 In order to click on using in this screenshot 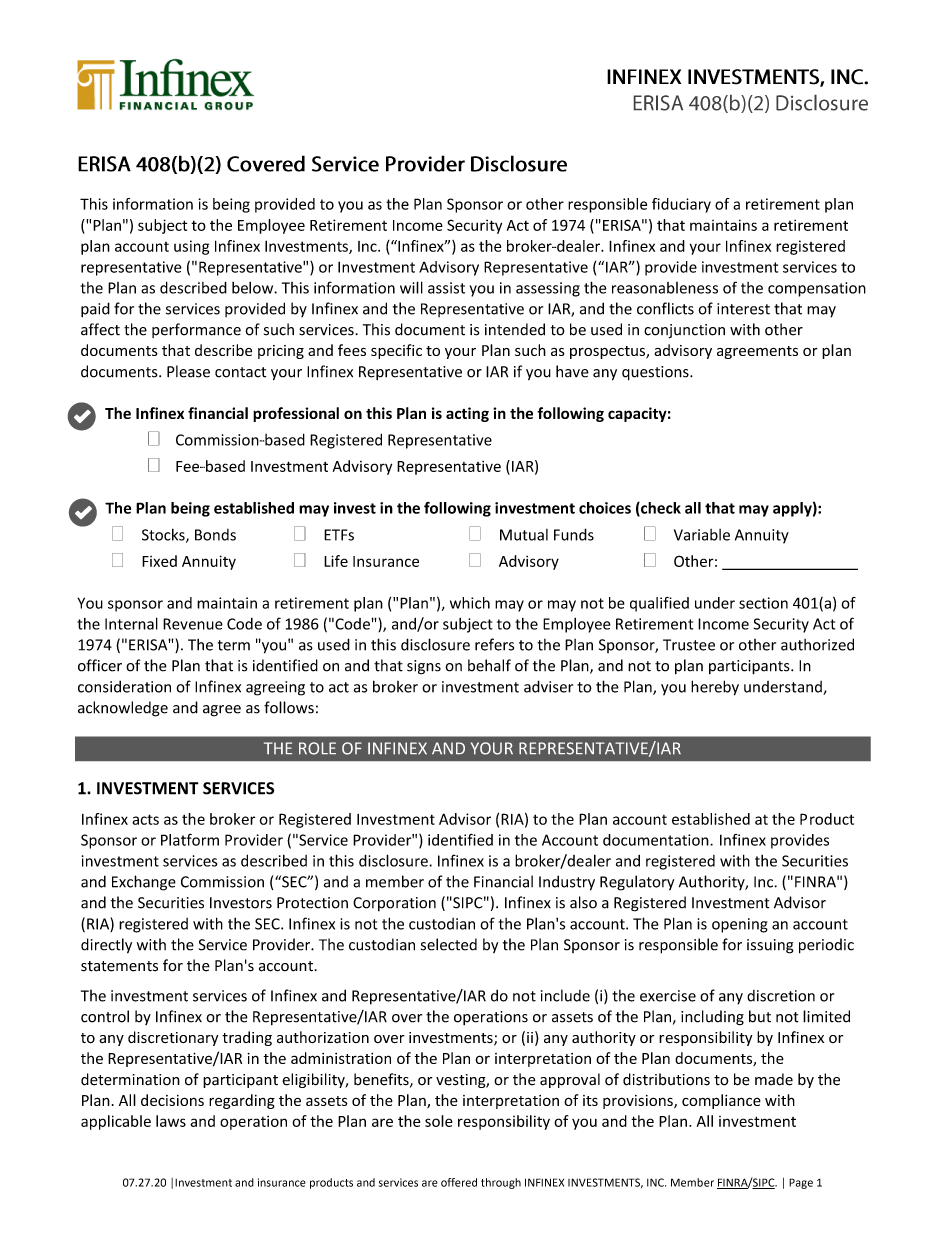, I will do `click(191, 247)`.
